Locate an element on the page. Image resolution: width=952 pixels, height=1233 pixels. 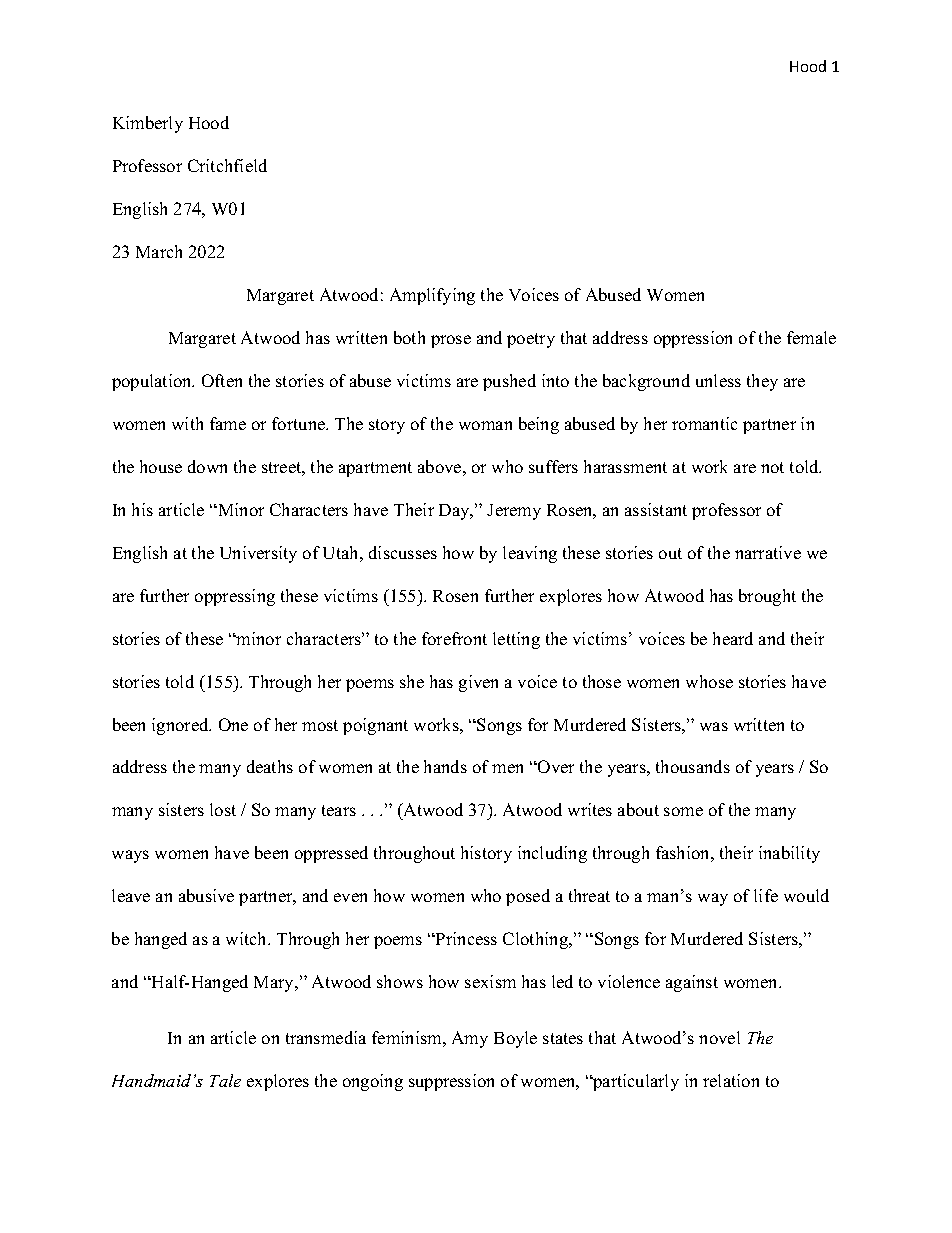
Amplifying is located at coordinates (432, 296).
